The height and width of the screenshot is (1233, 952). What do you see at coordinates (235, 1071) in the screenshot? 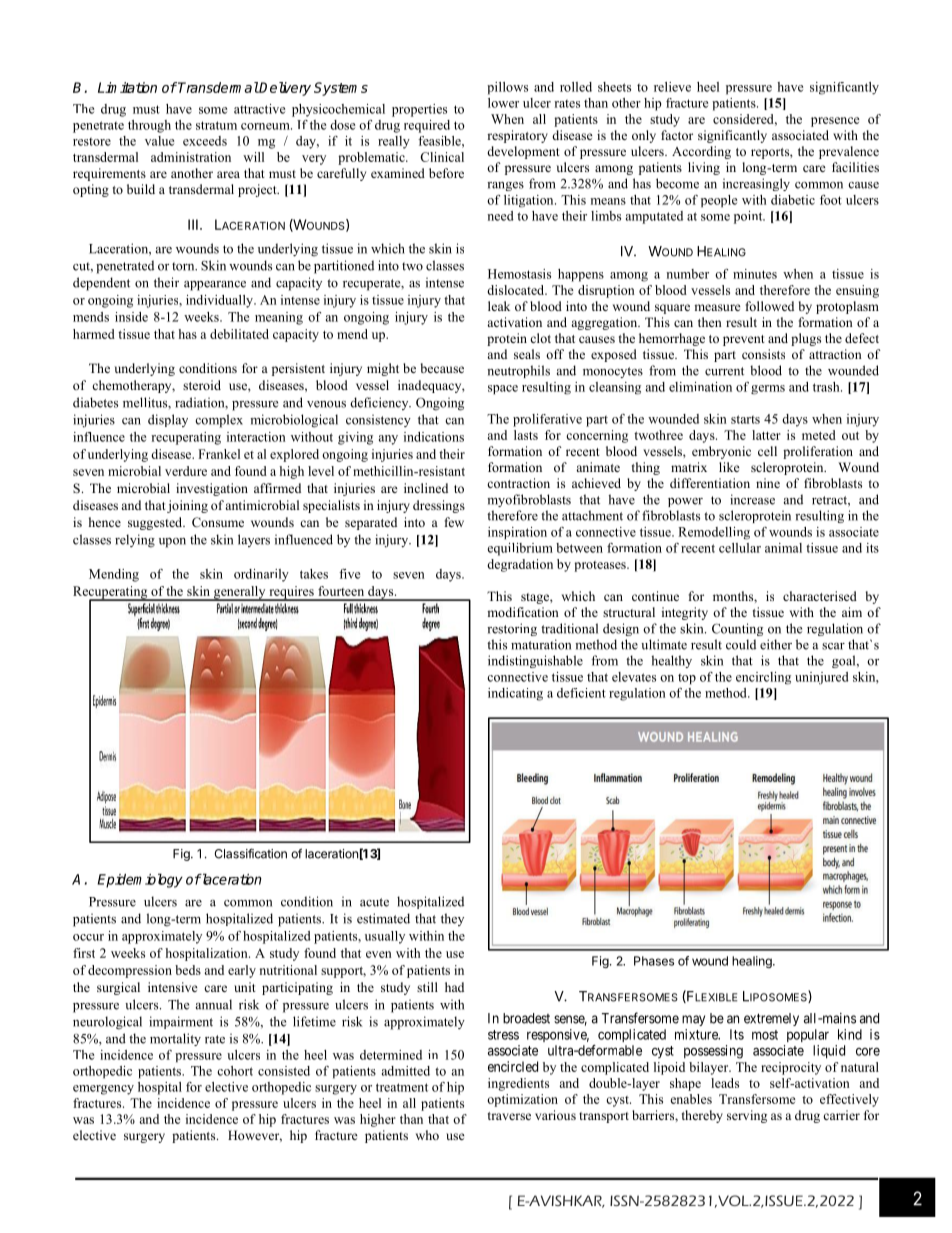
I see `cohort` at bounding box center [235, 1071].
